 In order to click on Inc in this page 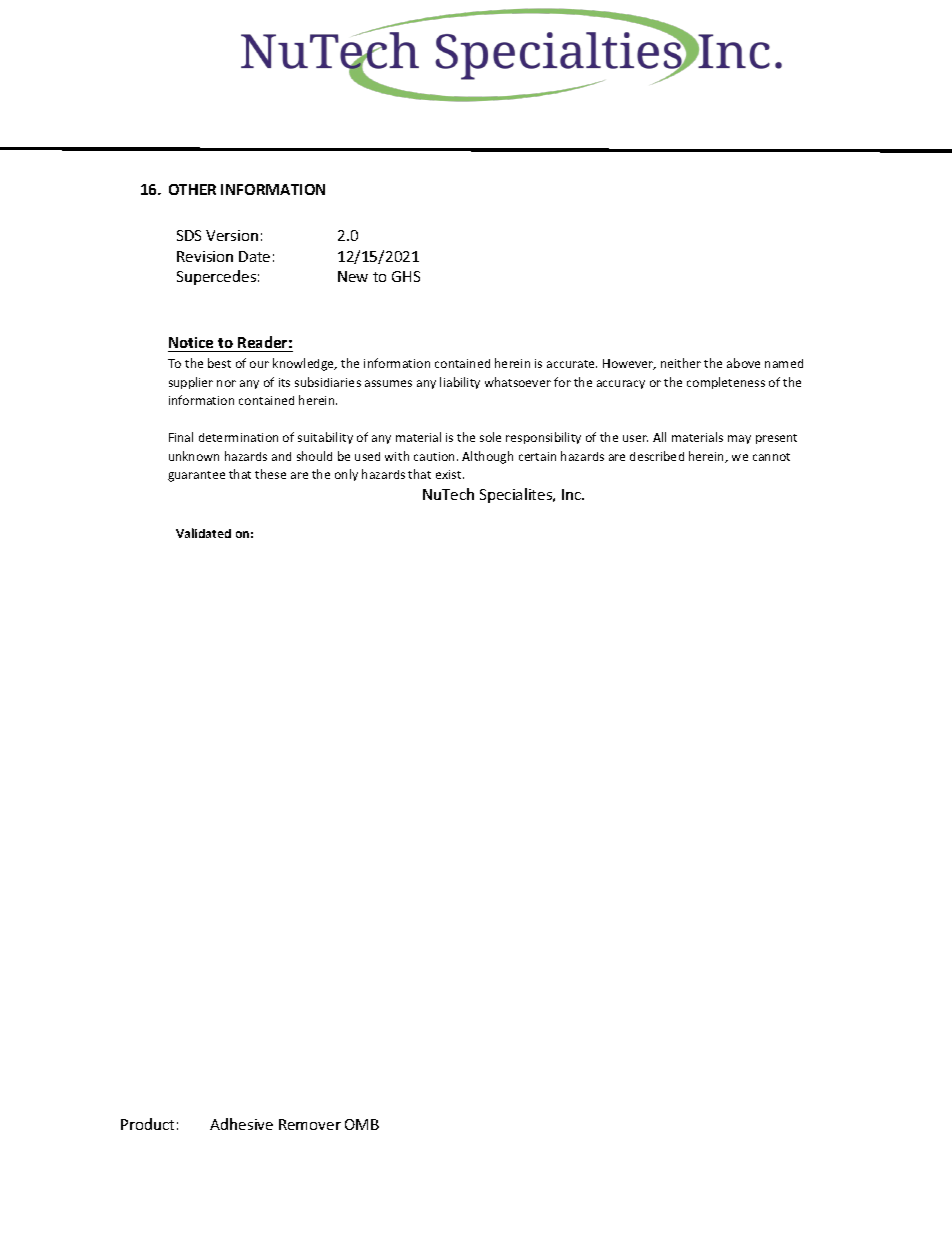, I will do `click(573, 494)`.
